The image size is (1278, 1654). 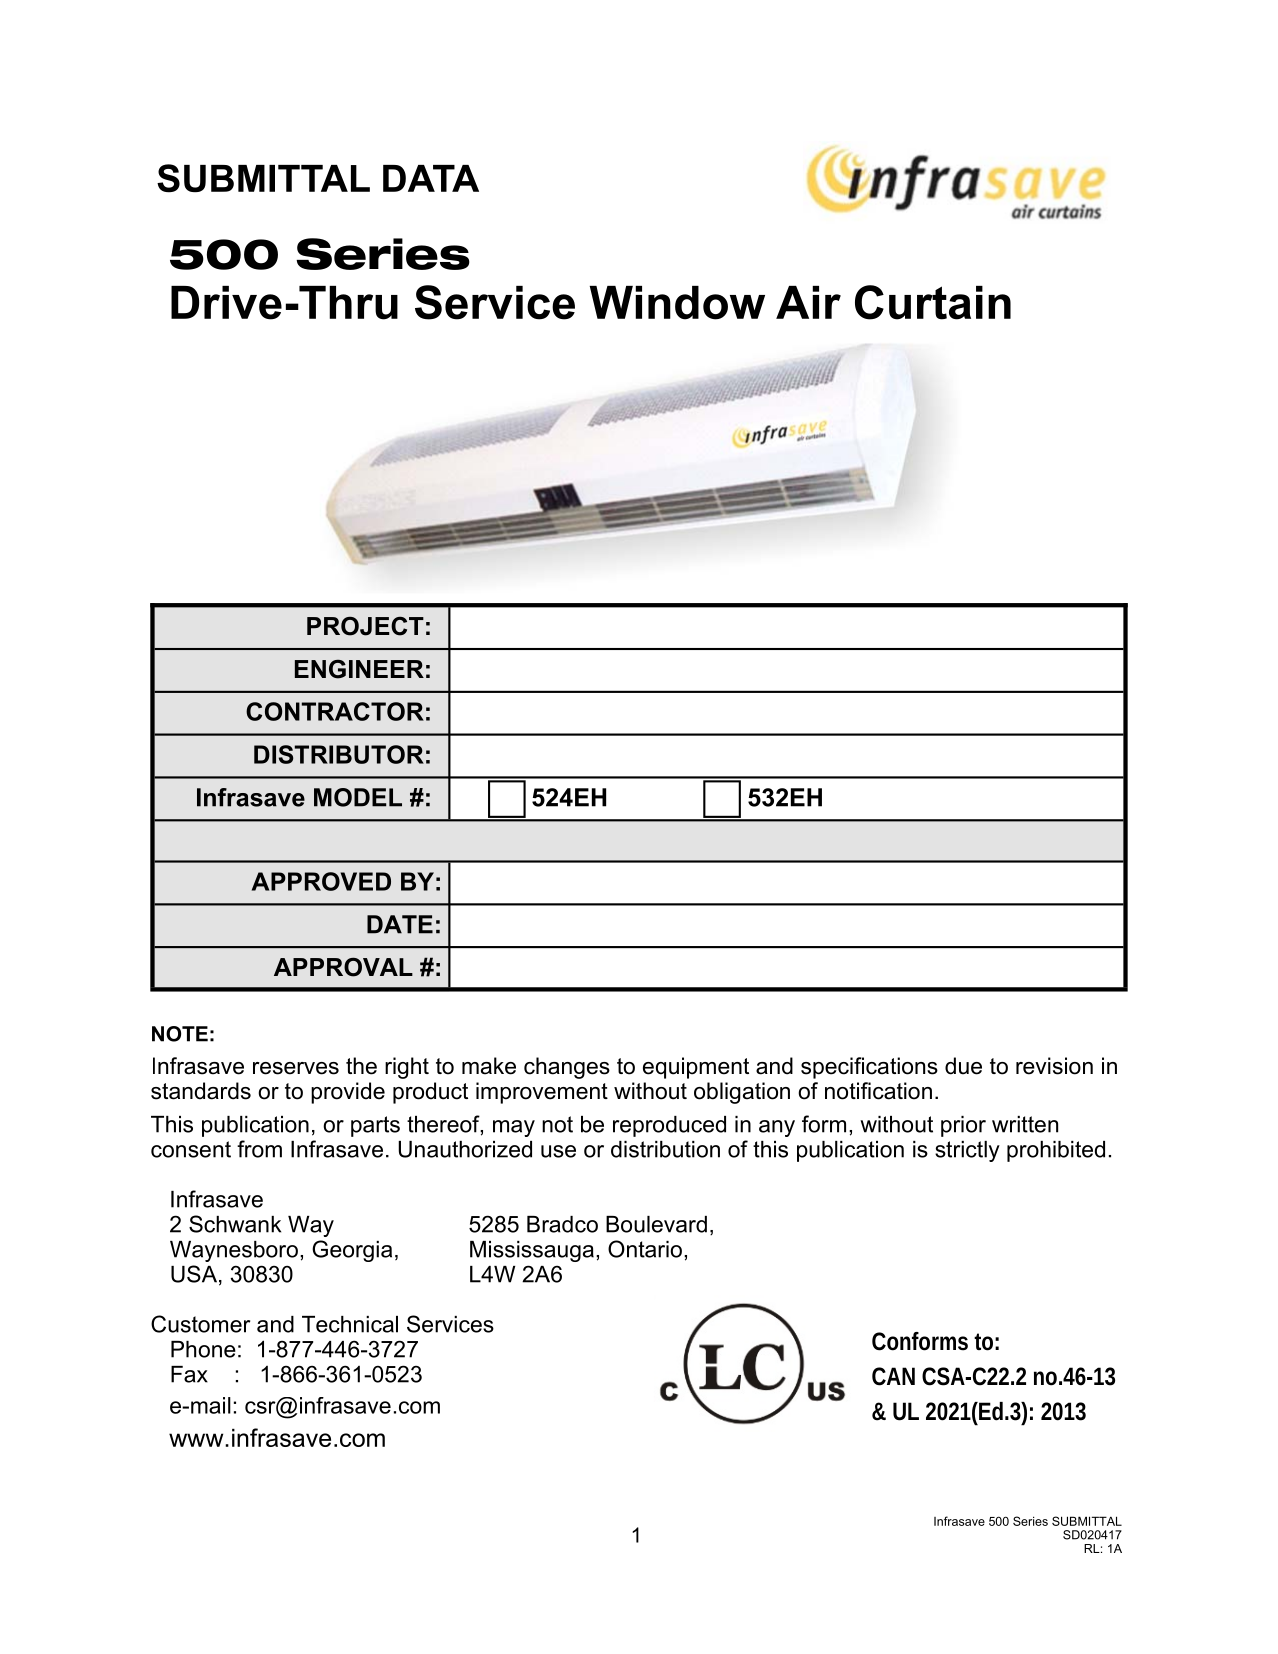 What do you see at coordinates (645, 1249) in the page?
I see `Ontario` at bounding box center [645, 1249].
